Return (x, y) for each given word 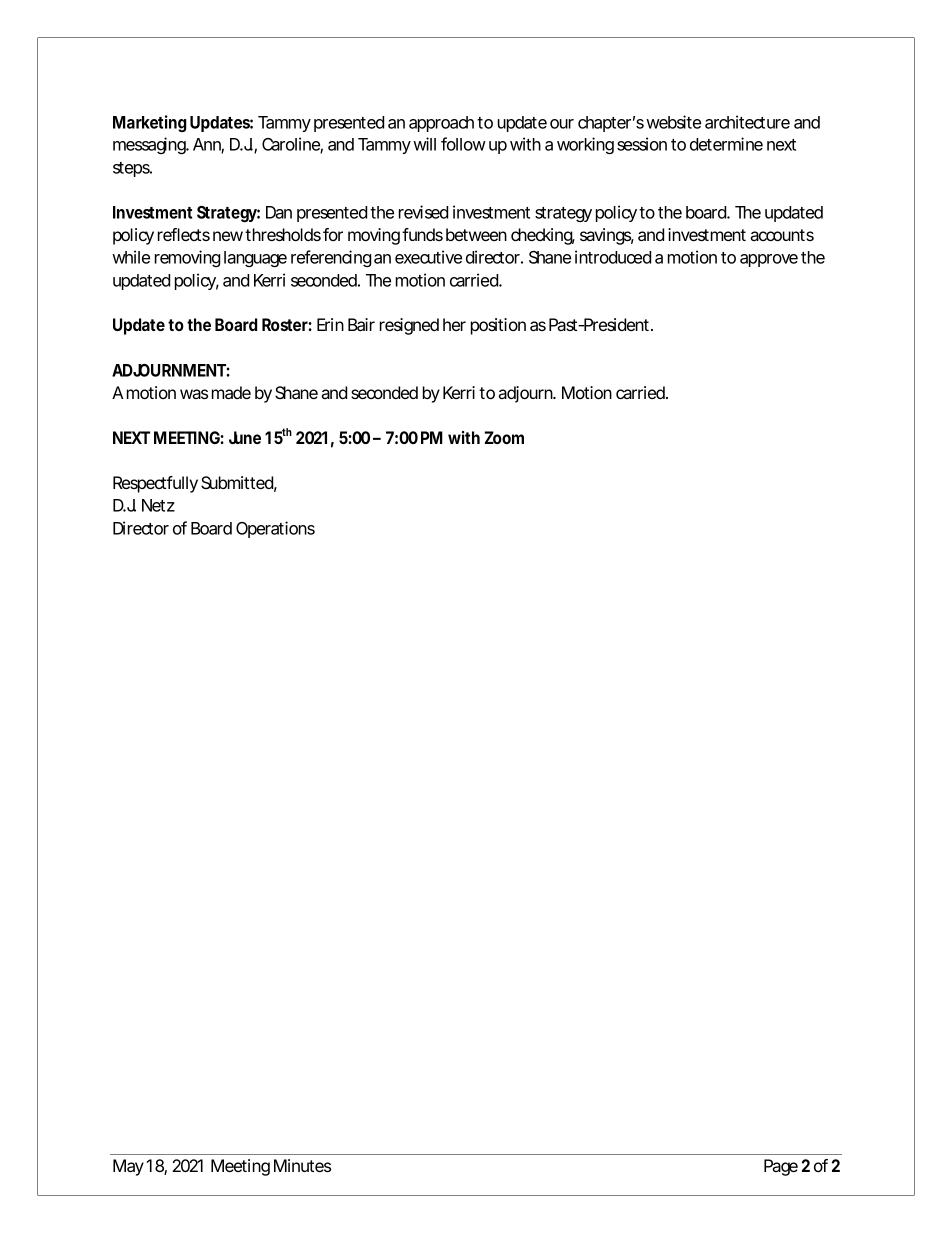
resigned (409, 326)
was (194, 394)
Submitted (239, 484)
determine (726, 144)
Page (781, 1167)
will (424, 144)
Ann (208, 145)
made (231, 392)
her (454, 324)
